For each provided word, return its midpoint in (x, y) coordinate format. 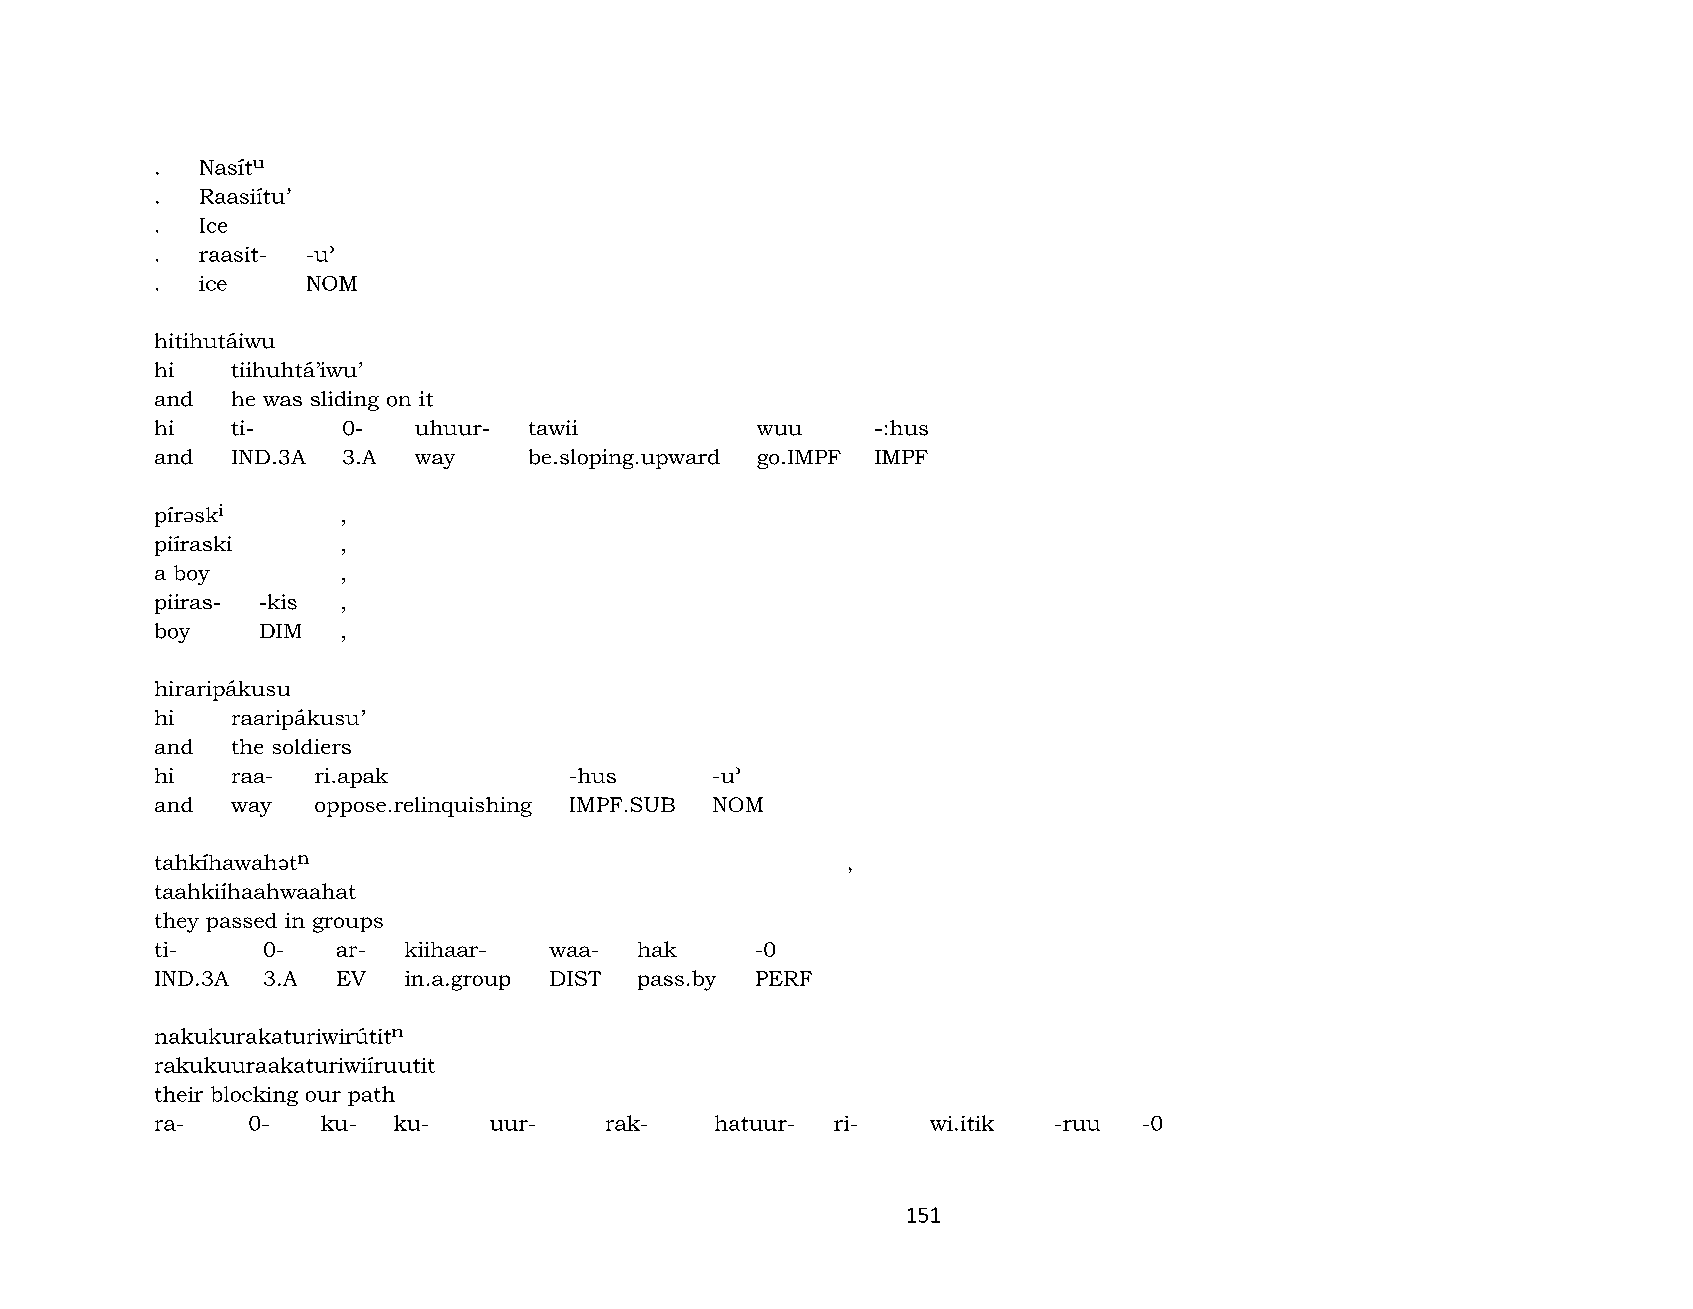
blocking (254, 1096)
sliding (345, 401)
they (177, 922)
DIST (575, 978)
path (371, 1096)
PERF (784, 978)
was (282, 401)
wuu (779, 430)
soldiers (312, 746)
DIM (280, 631)
